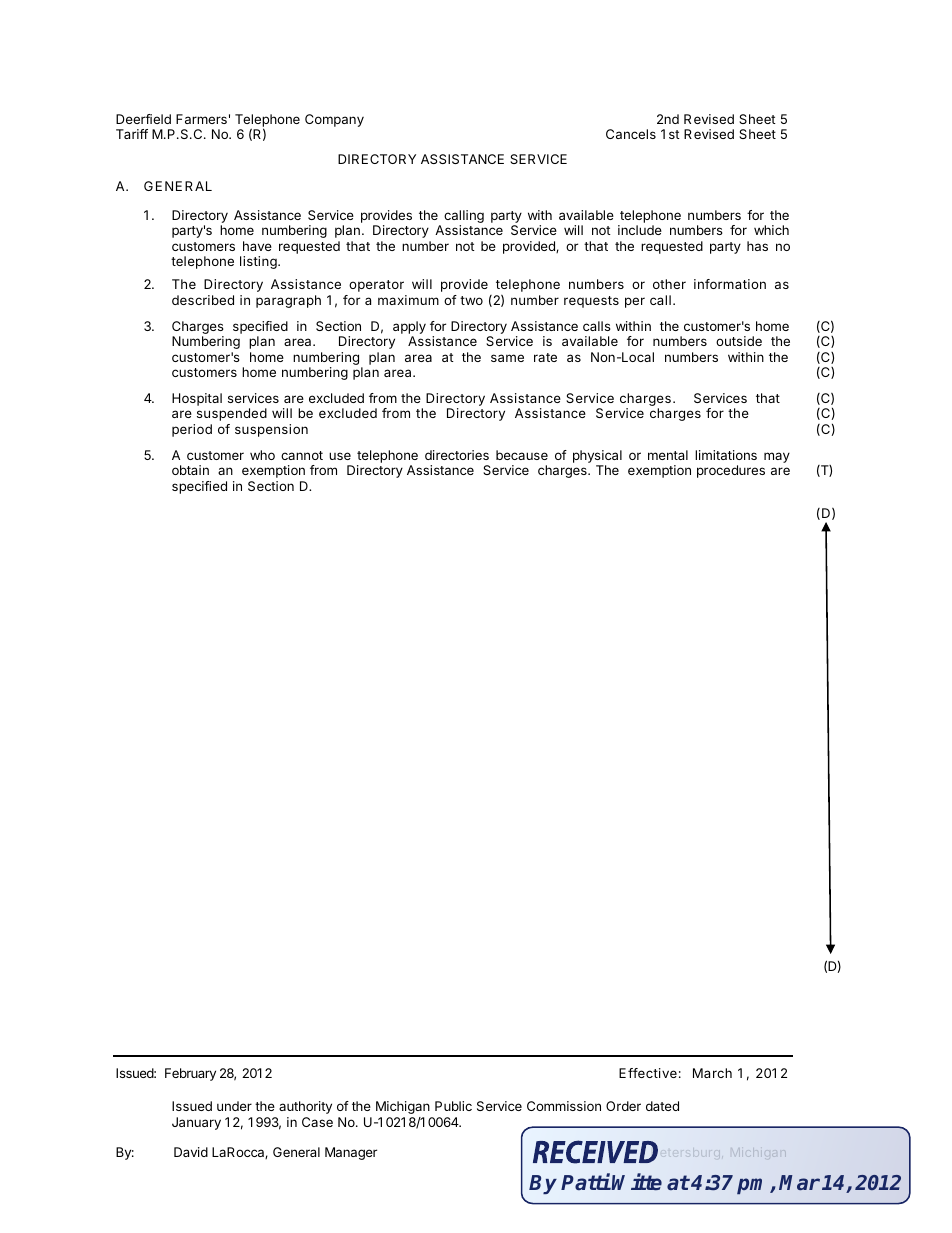  I want to click on January, so click(196, 1123).
